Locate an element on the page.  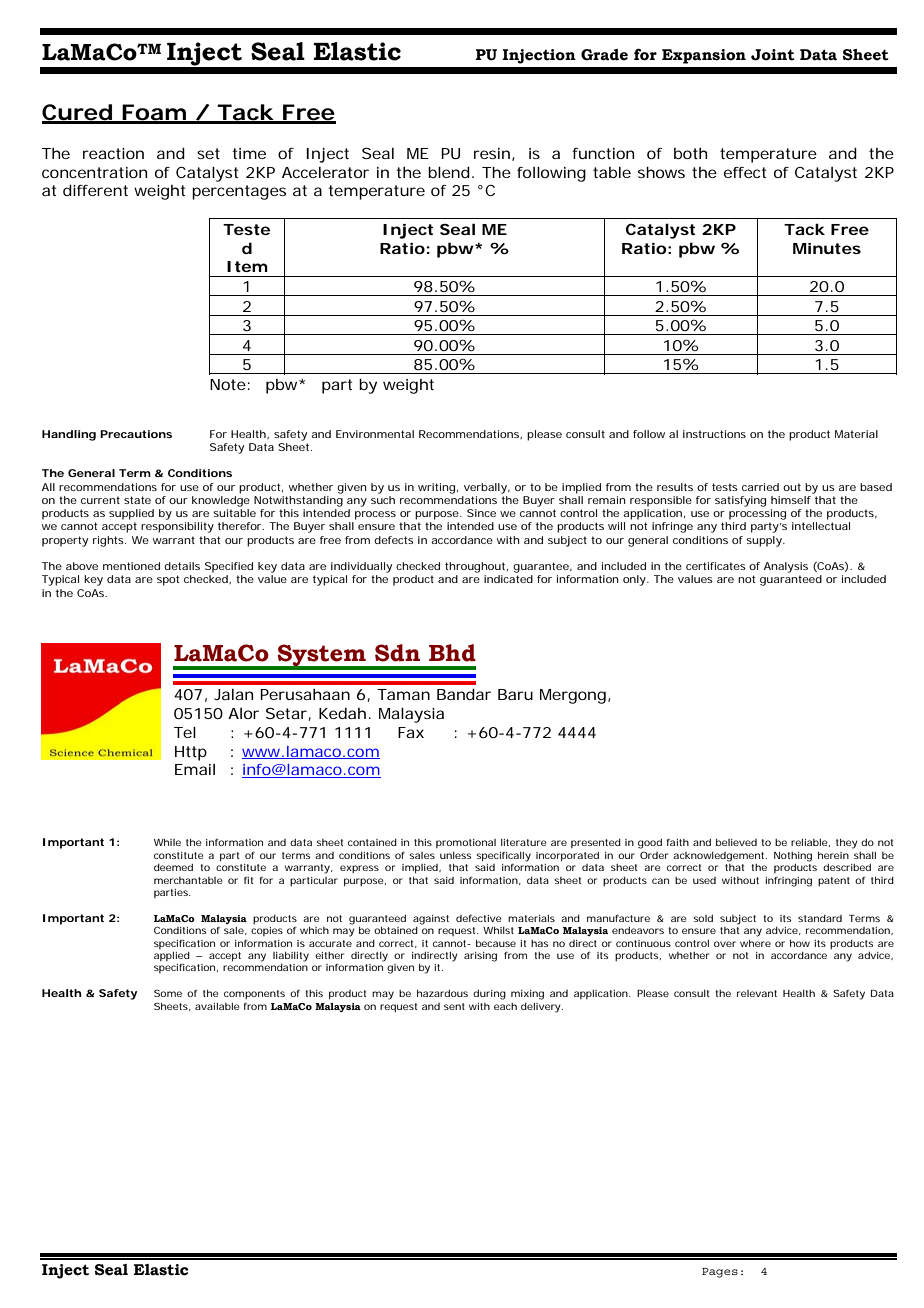
relevant is located at coordinates (757, 993).
